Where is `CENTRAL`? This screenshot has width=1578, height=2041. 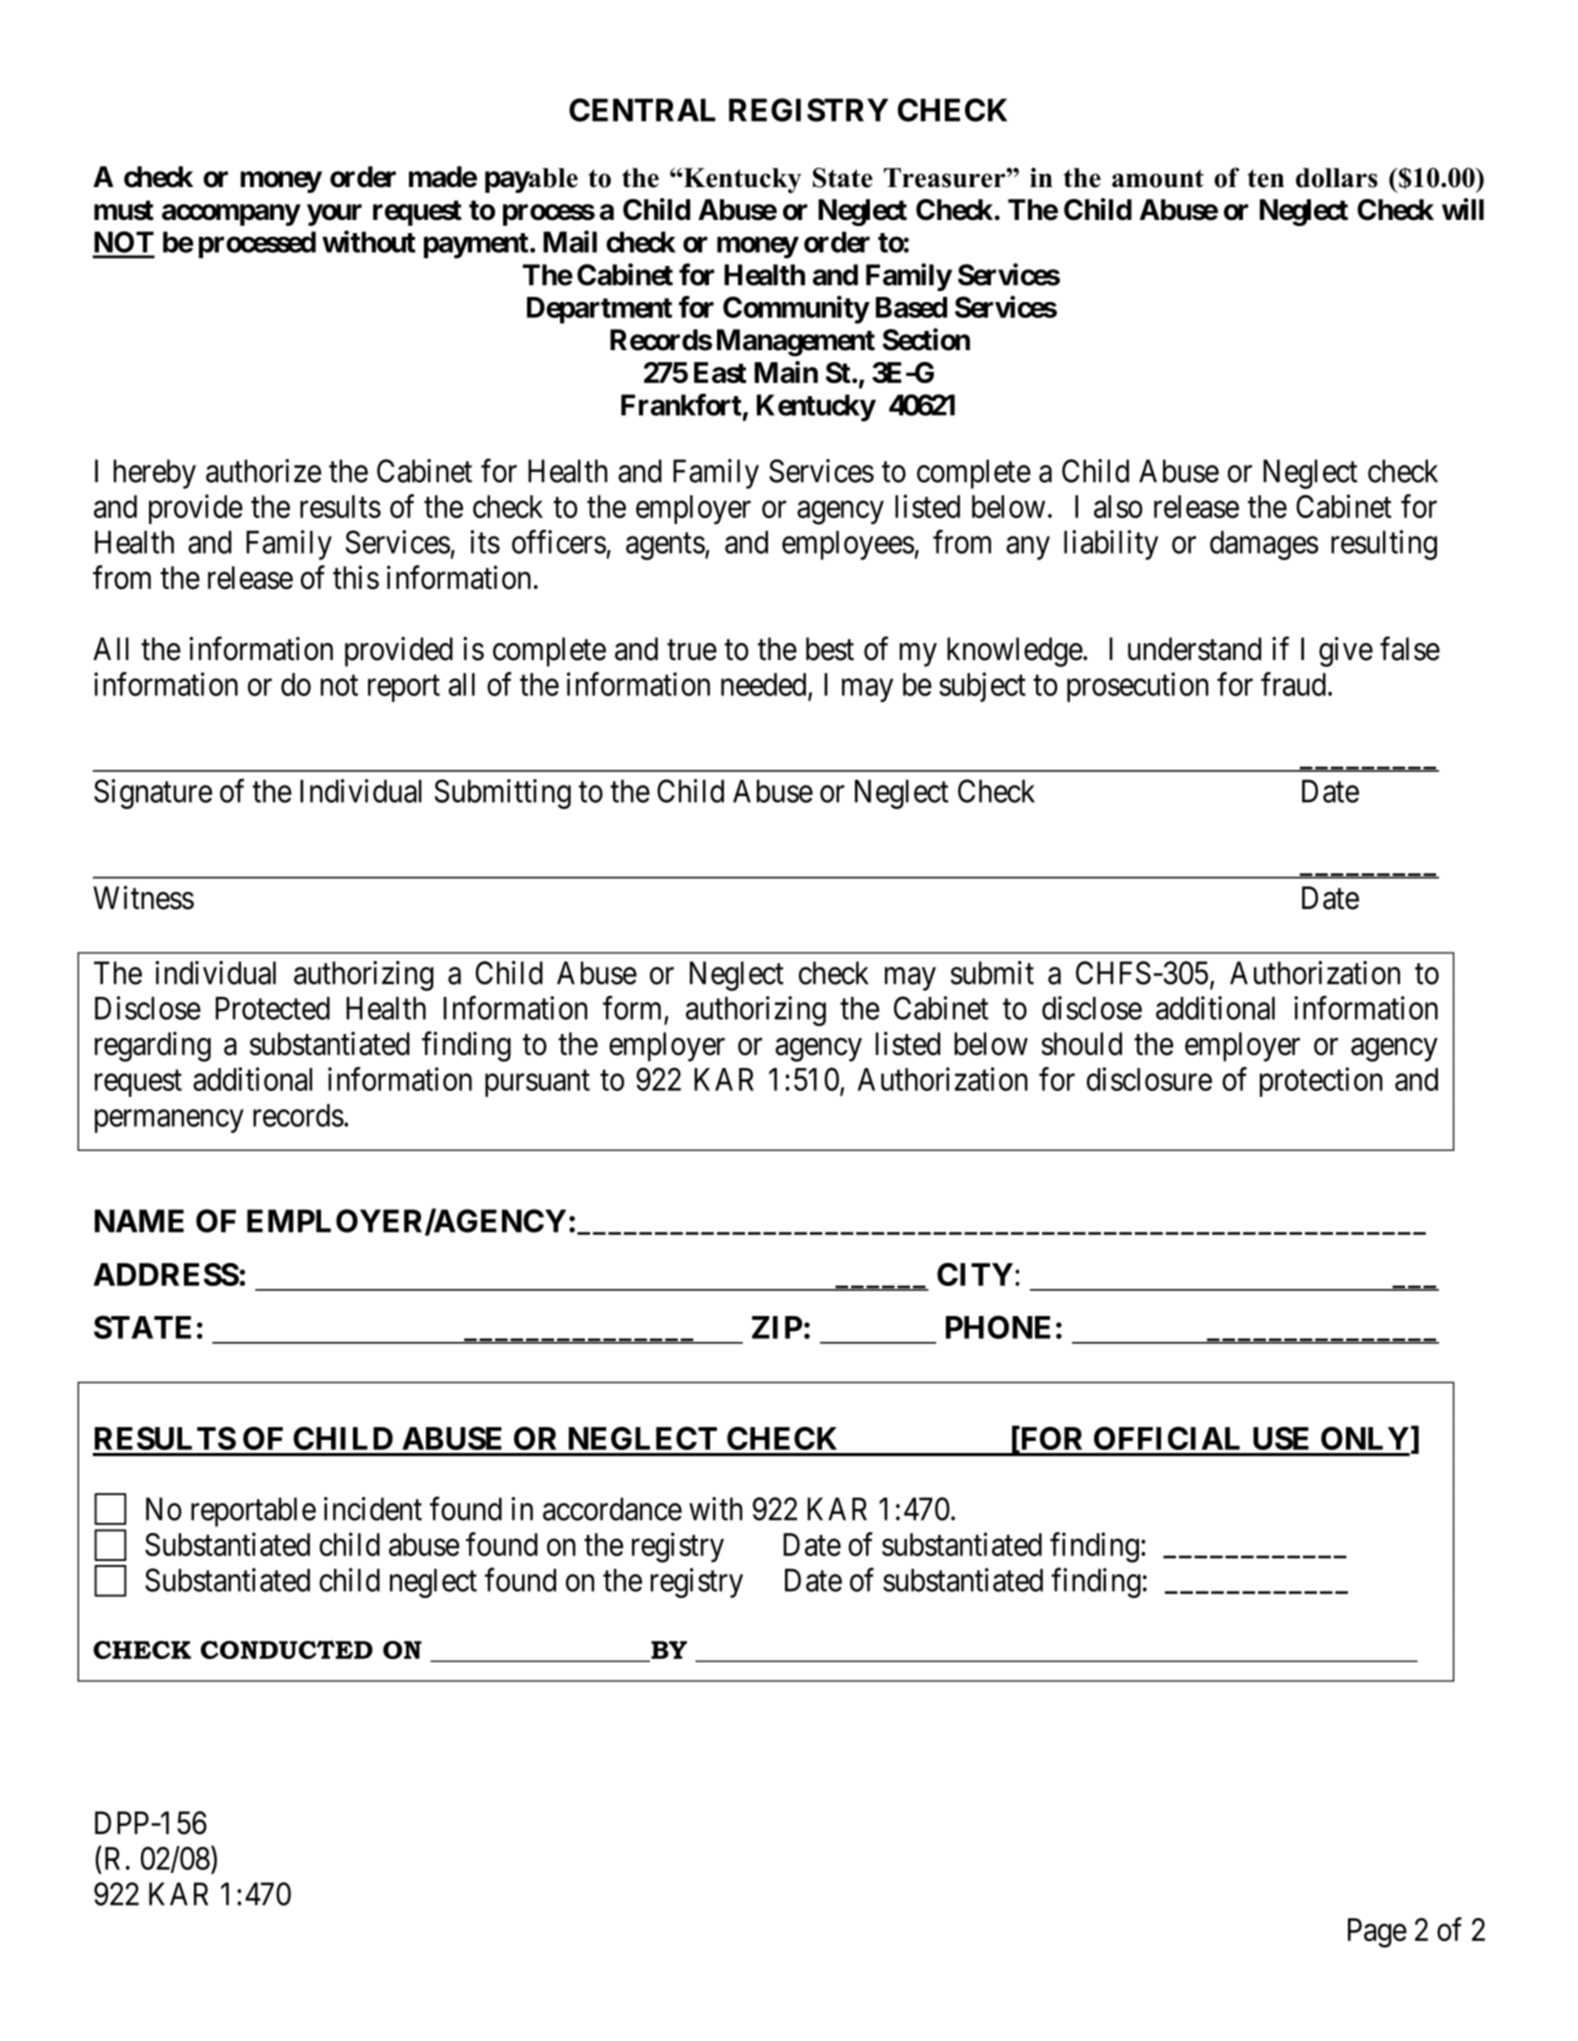 CENTRAL is located at coordinates (642, 110).
